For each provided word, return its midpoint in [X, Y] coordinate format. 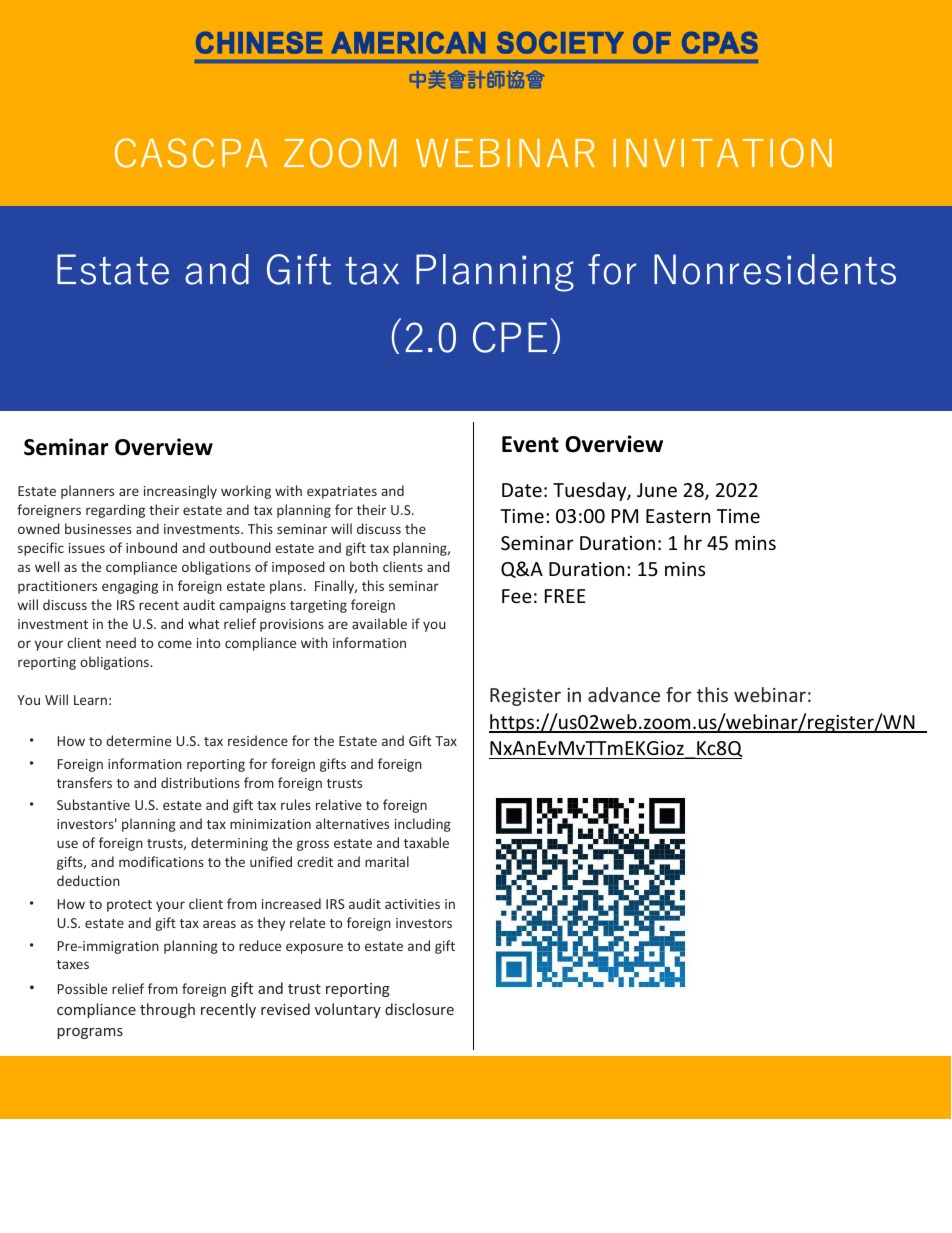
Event [530, 444]
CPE [510, 337]
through [167, 1010]
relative [339, 804]
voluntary [348, 1010]
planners [87, 492]
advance [624, 694]
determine [138, 740]
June [657, 490]
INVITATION [722, 153]
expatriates [342, 492]
